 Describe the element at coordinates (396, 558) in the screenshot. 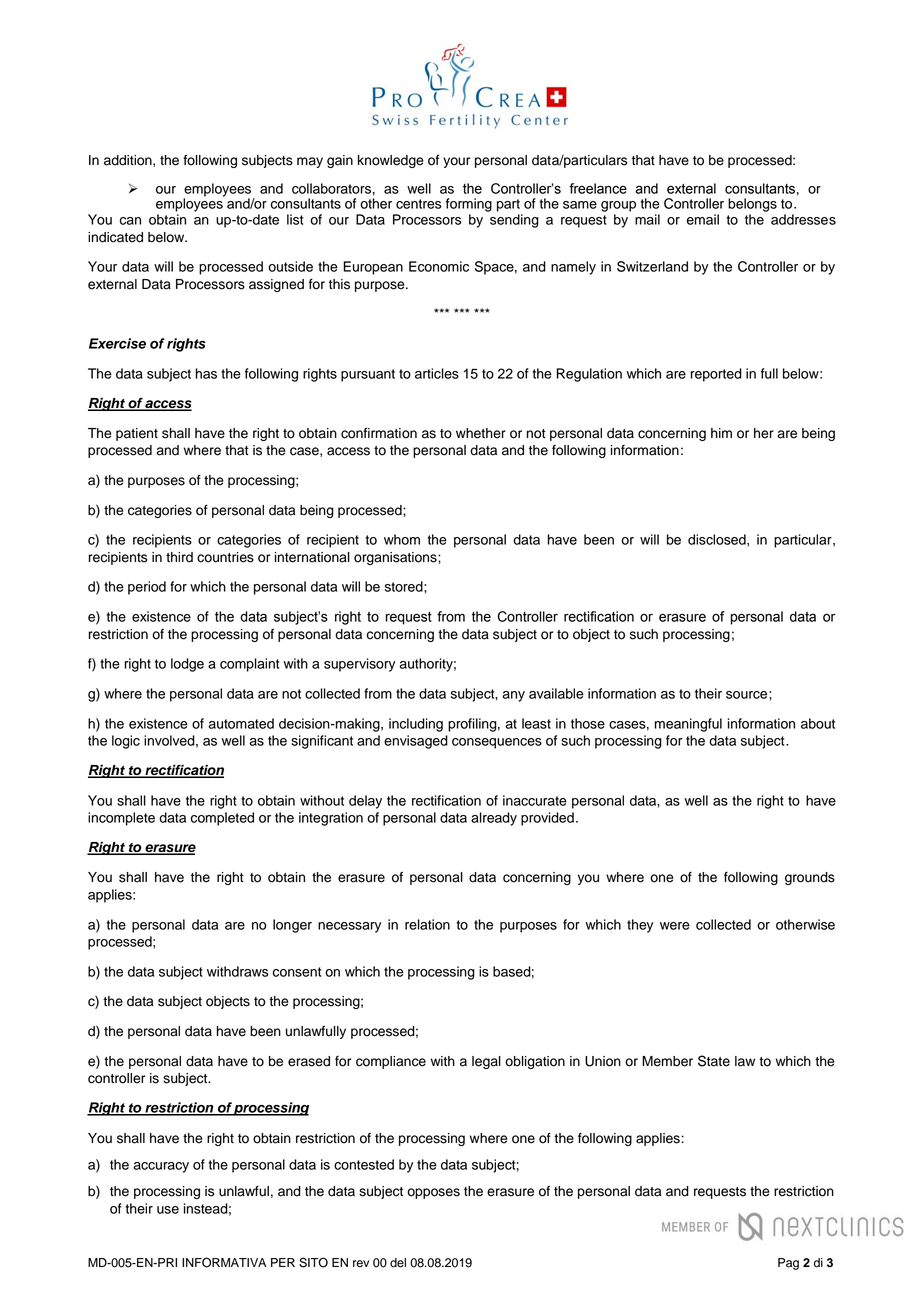

I see `organisations` at that location.
